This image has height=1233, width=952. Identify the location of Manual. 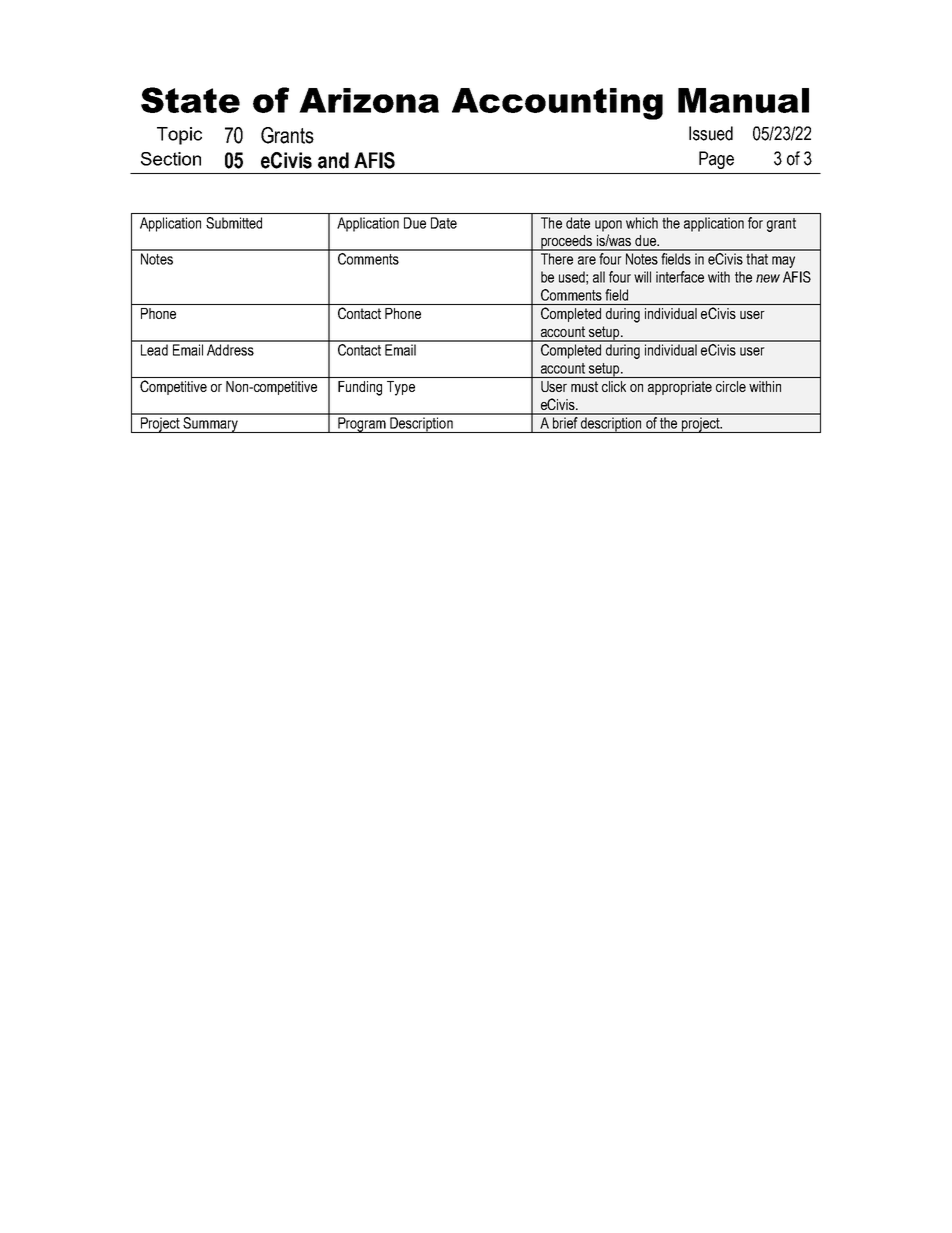
(743, 100).
